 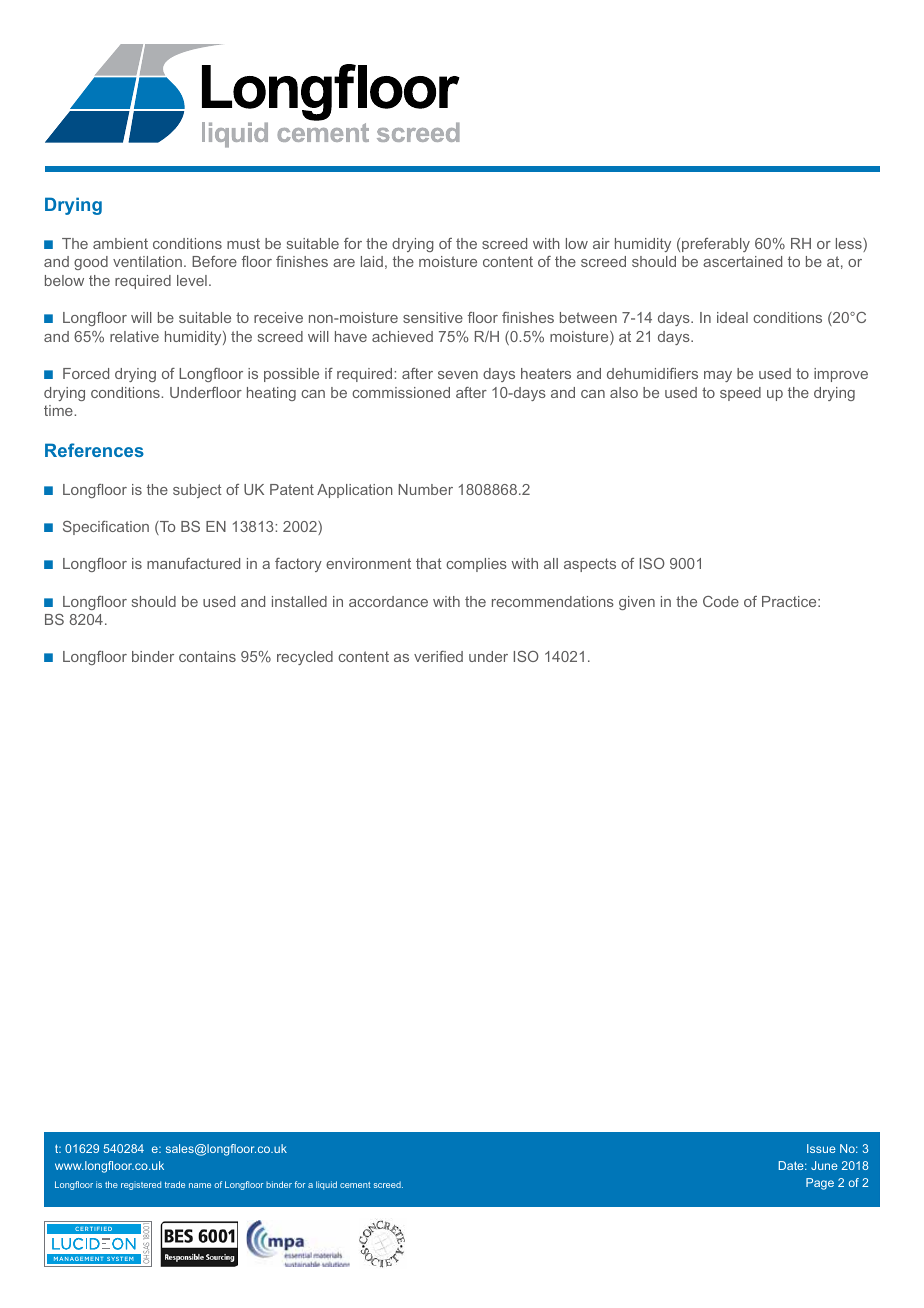 I want to click on manufactured, so click(x=193, y=563).
